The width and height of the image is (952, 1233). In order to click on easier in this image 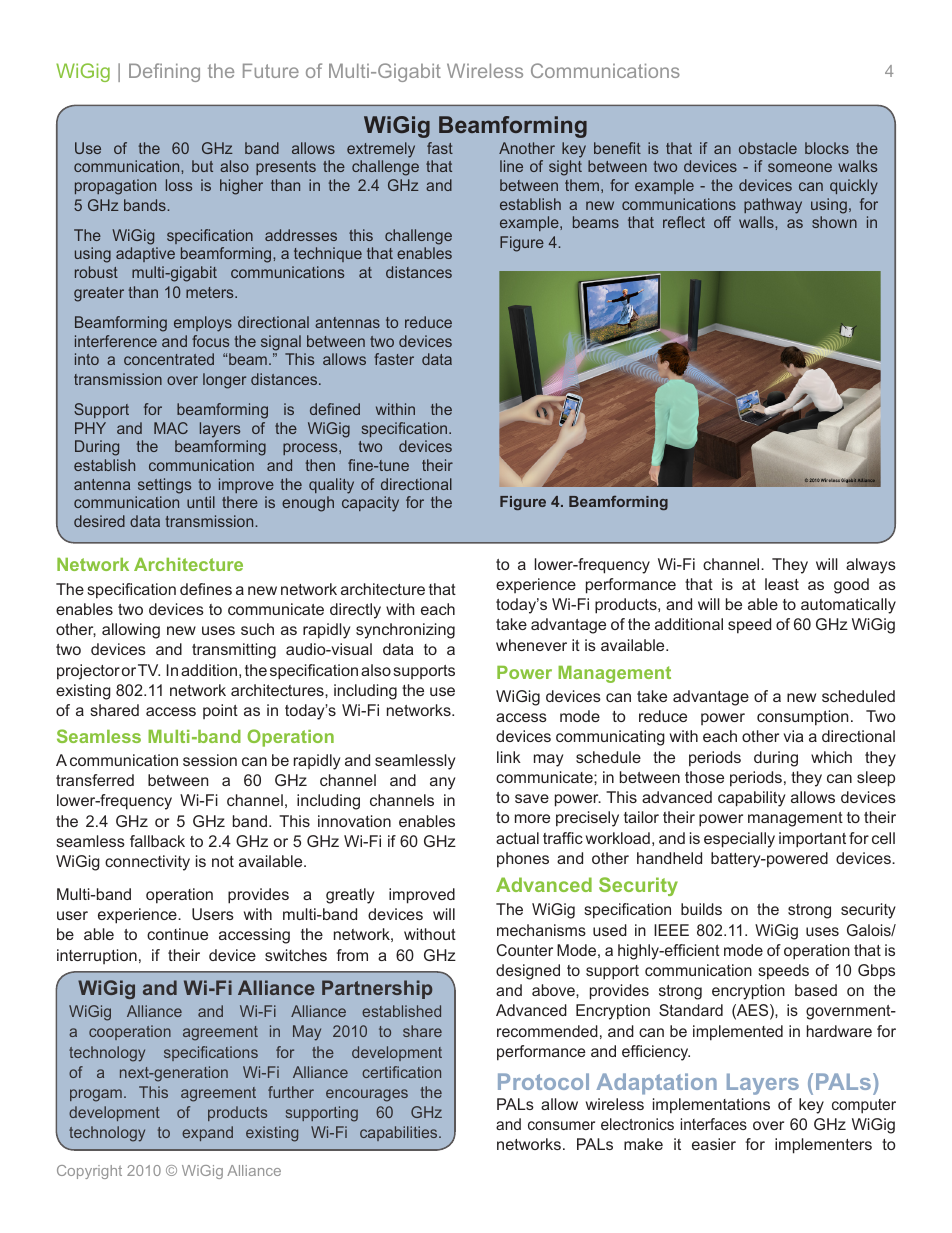, I will do `click(714, 1144)`.
